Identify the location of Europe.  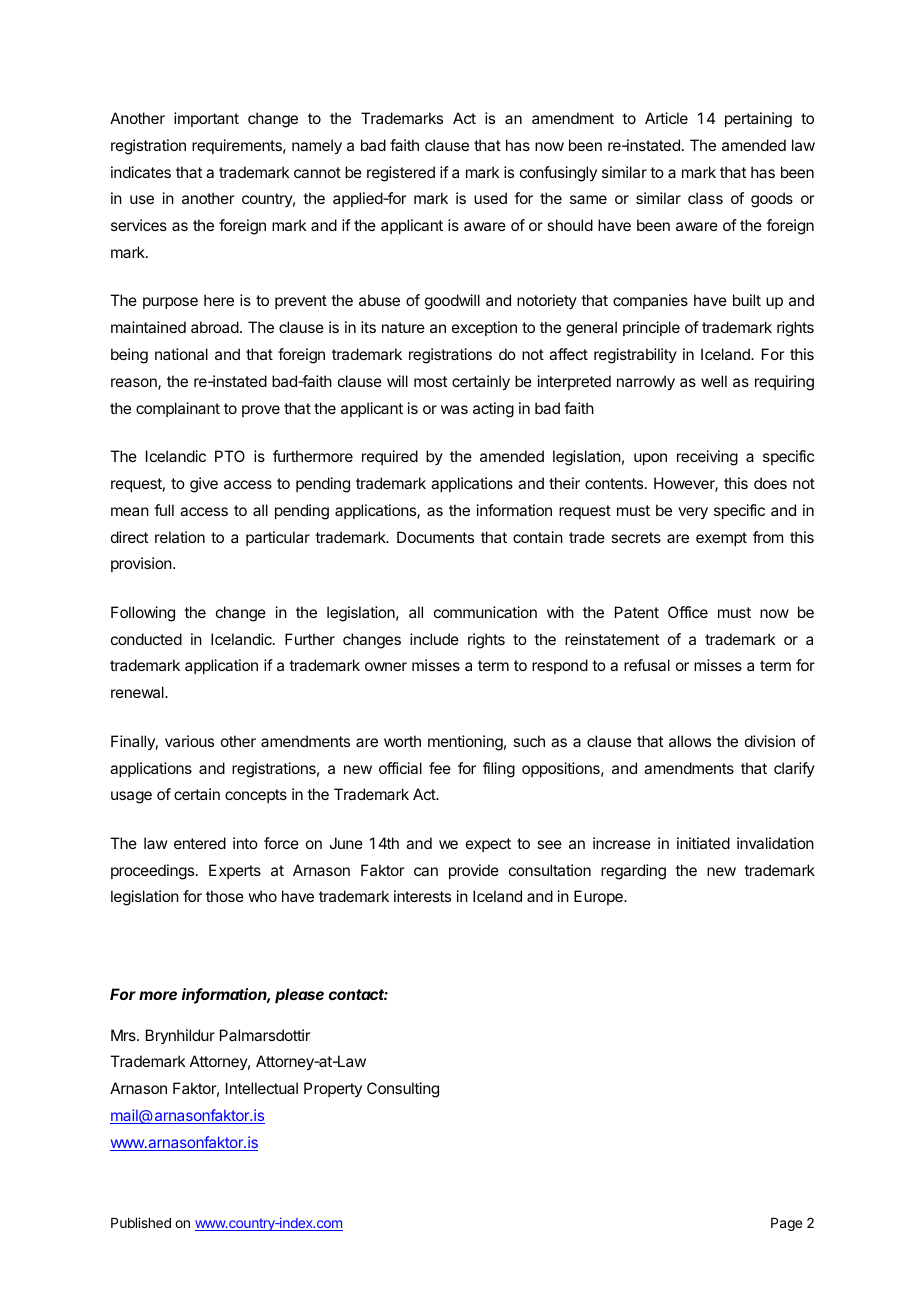
(599, 897).
